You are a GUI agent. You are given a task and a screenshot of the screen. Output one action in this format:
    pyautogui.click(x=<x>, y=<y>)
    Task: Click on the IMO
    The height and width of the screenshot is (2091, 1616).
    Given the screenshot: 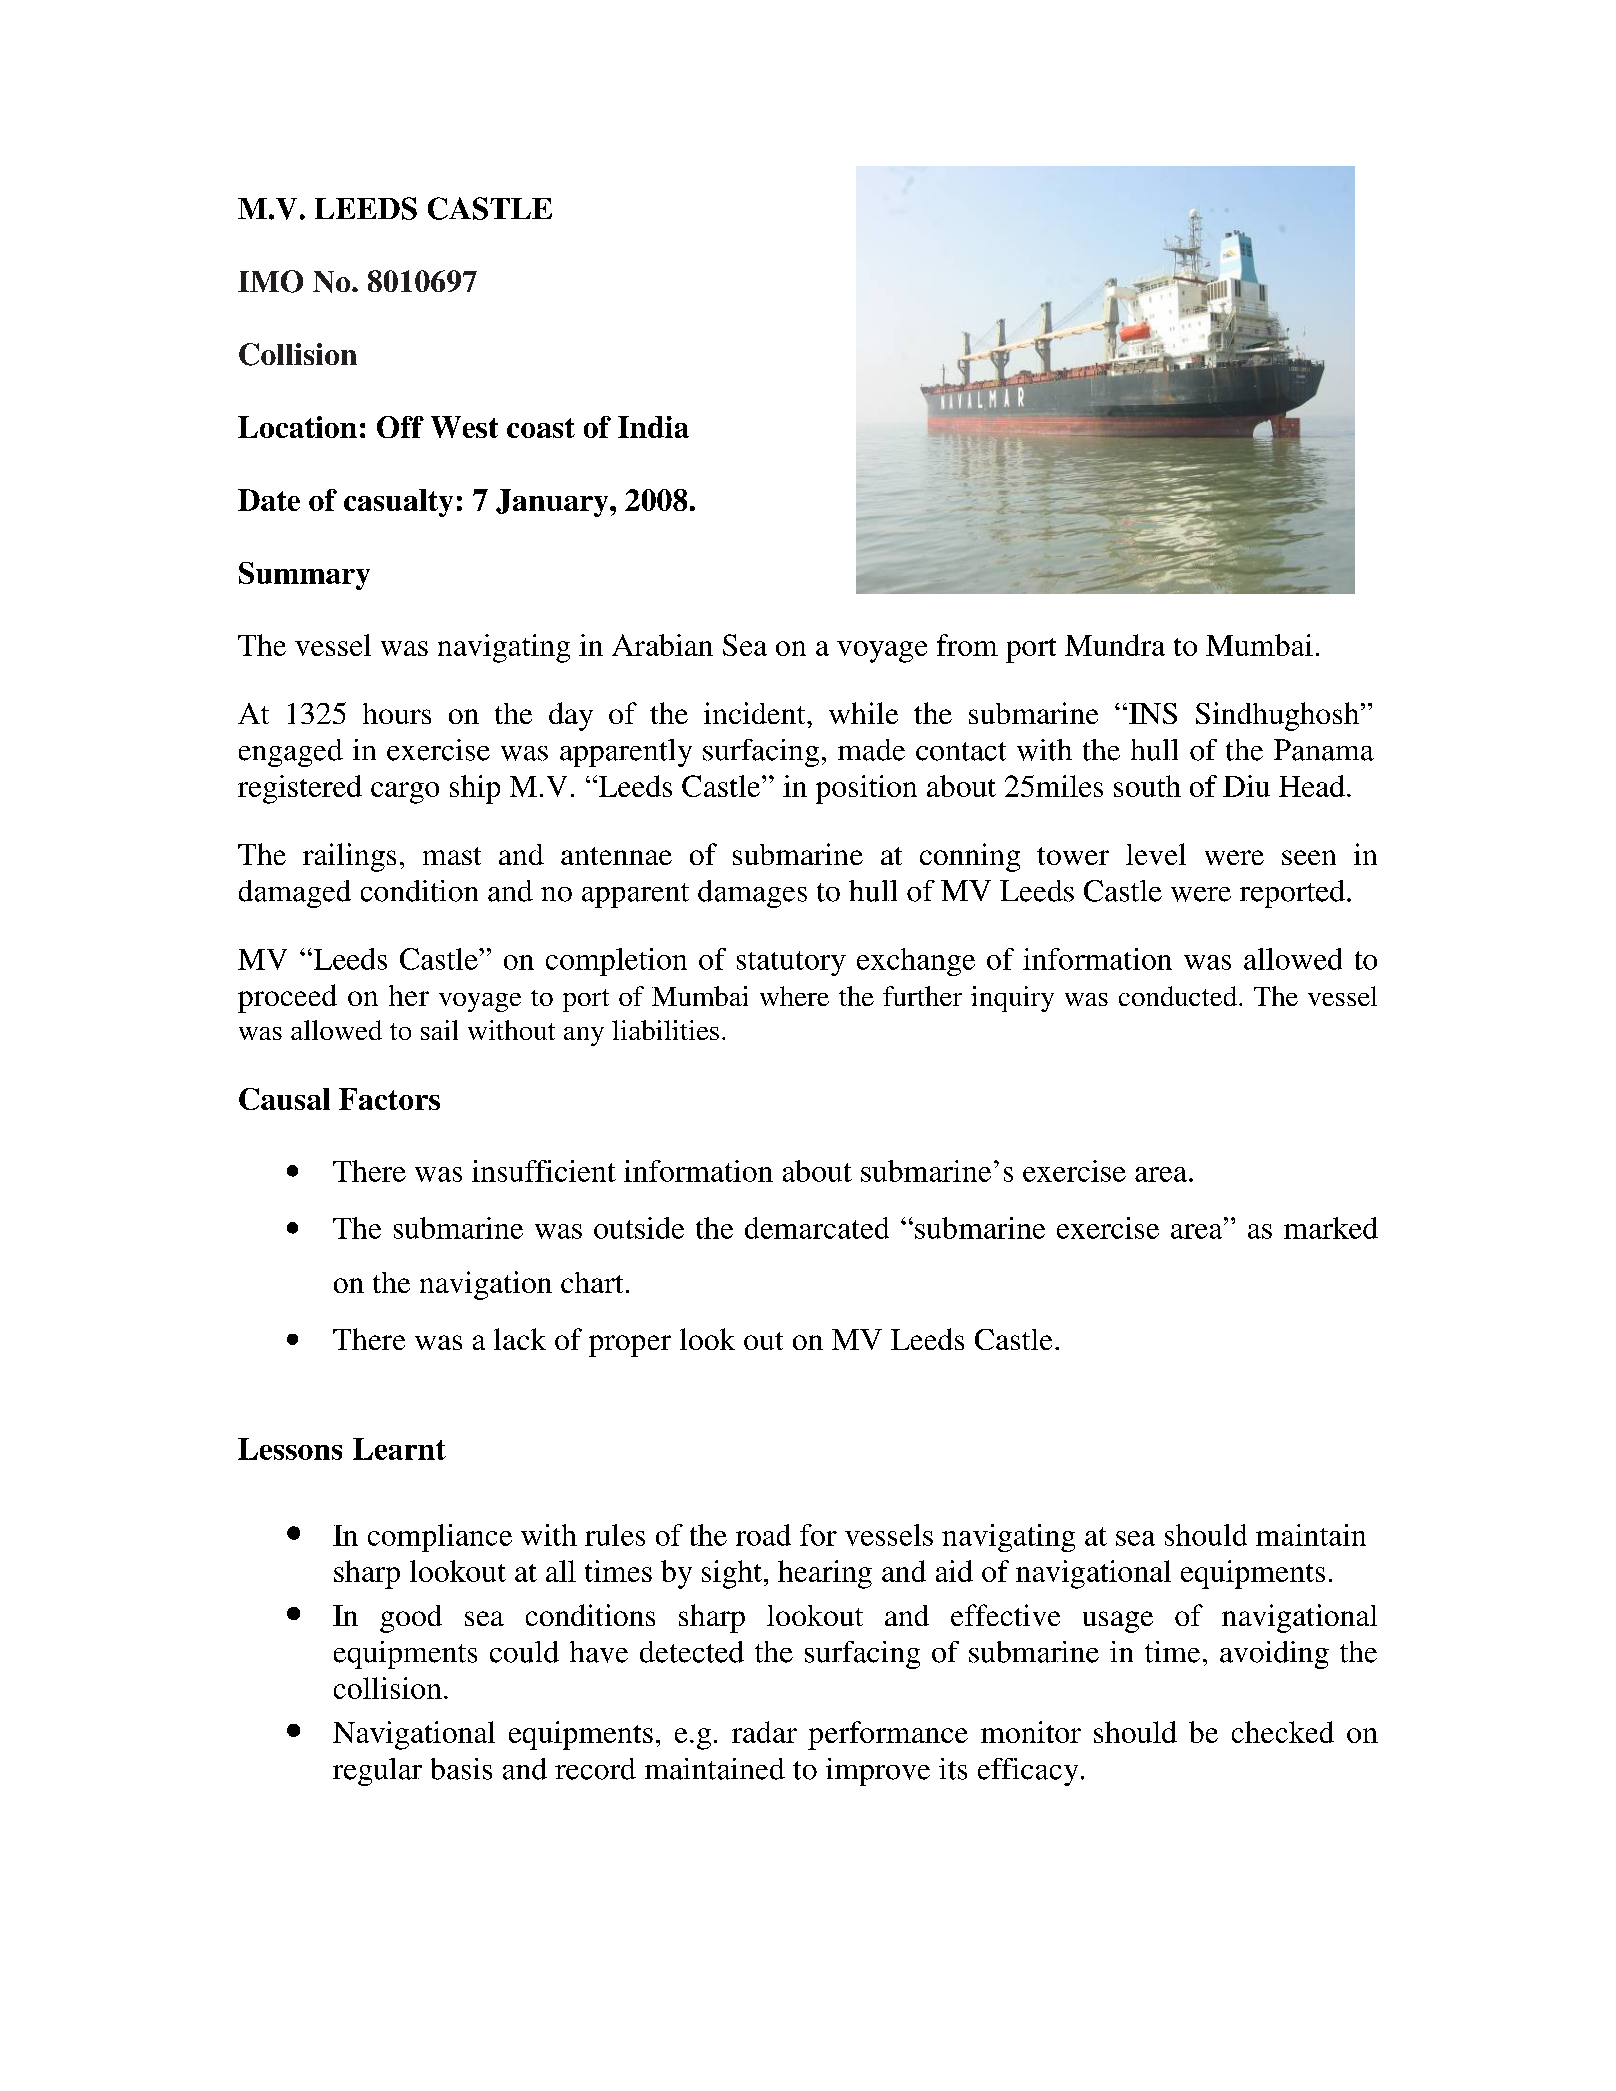 What is the action you would take?
    pyautogui.click(x=270, y=281)
